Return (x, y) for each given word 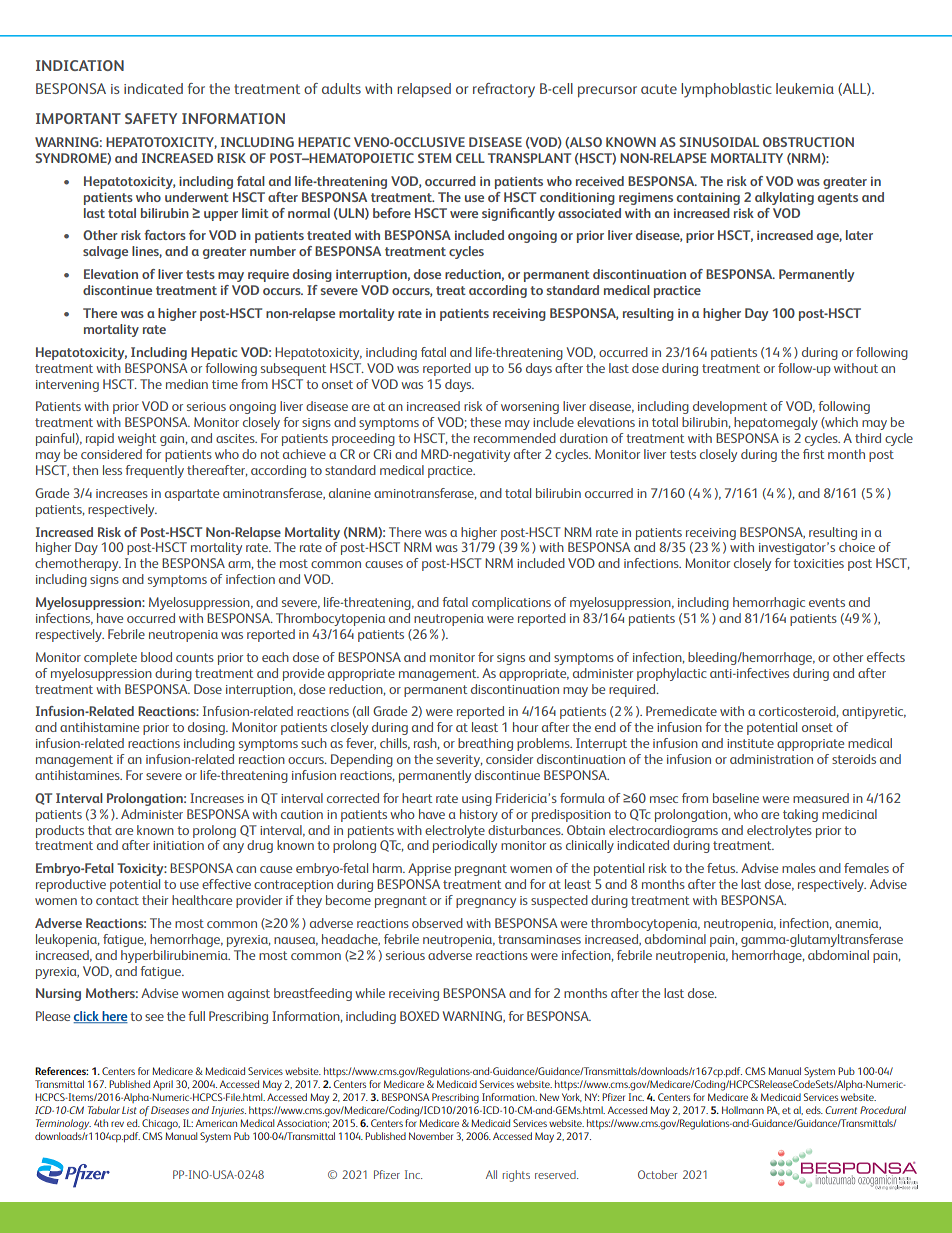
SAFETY (151, 118)
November (431, 1136)
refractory (504, 90)
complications (511, 603)
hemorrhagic (769, 603)
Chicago (161, 1124)
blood (156, 657)
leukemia (805, 88)
